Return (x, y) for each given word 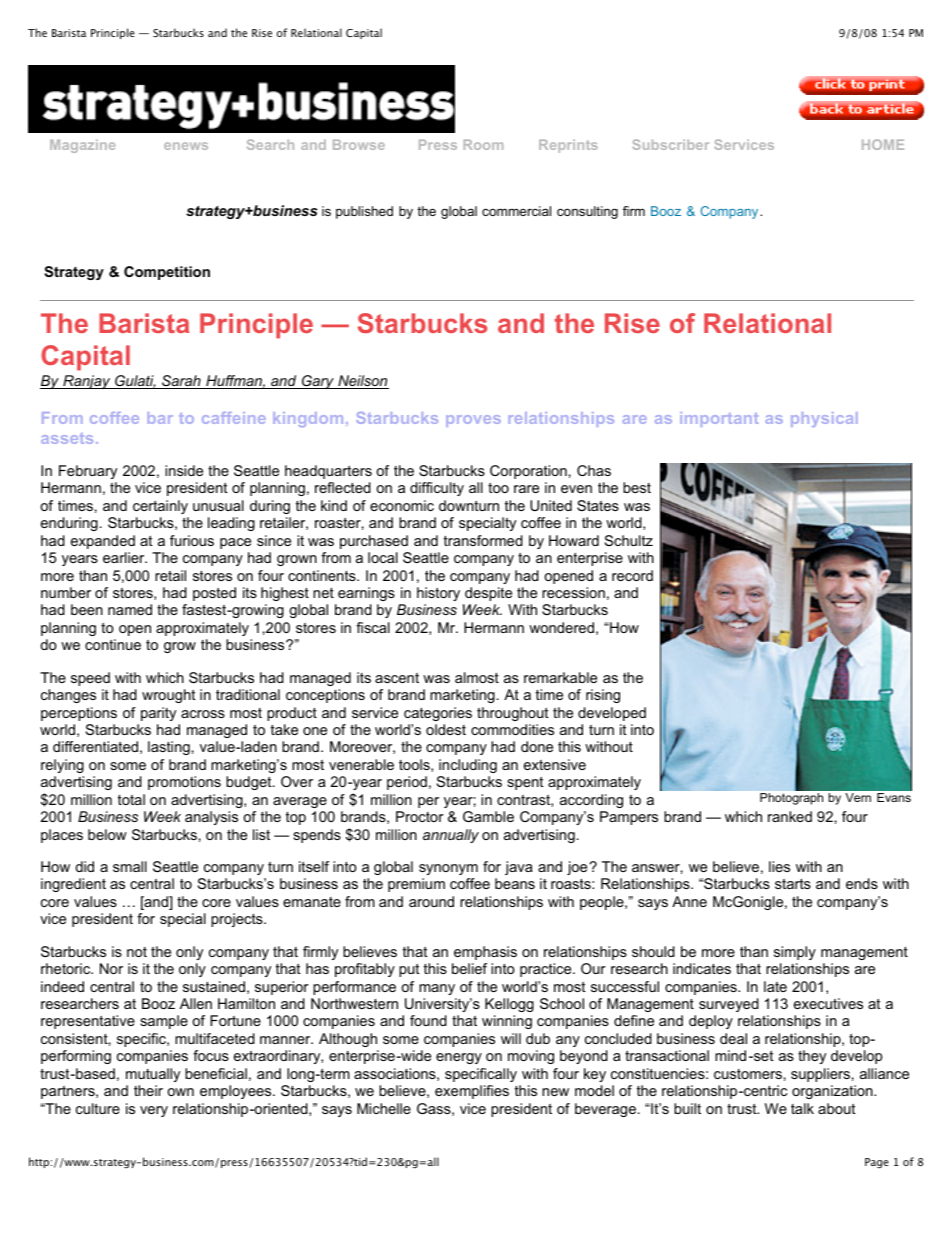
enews (186, 146)
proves (473, 421)
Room (483, 144)
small (130, 866)
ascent (397, 678)
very (154, 1111)
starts (793, 884)
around (431, 901)
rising (603, 696)
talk (802, 1108)
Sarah (181, 382)
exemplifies (472, 1092)
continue (113, 644)
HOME (883, 144)
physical (824, 419)
